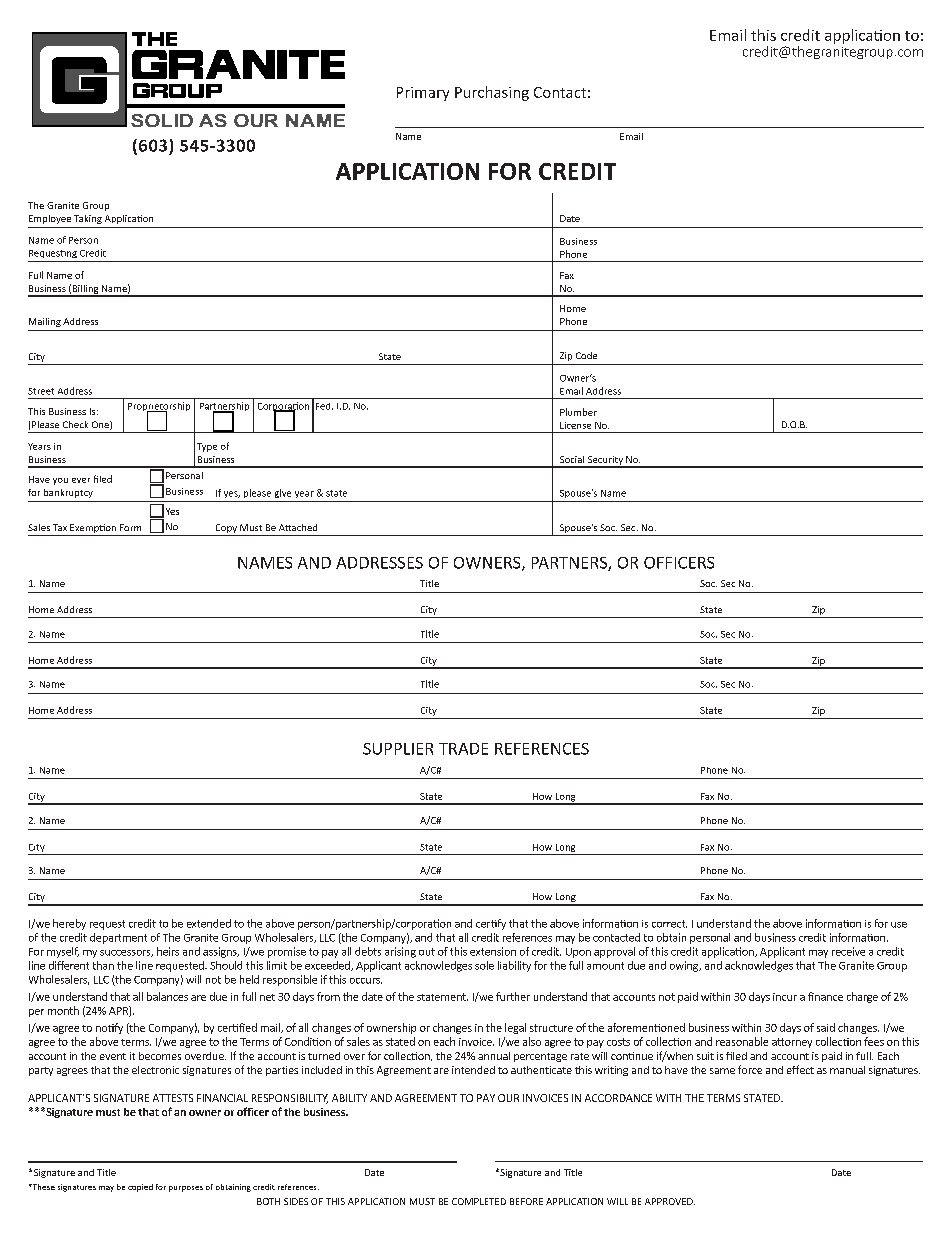 The width and height of the document is (952, 1233). What do you see at coordinates (140, 1188) in the document?
I see `copied` at bounding box center [140, 1188].
